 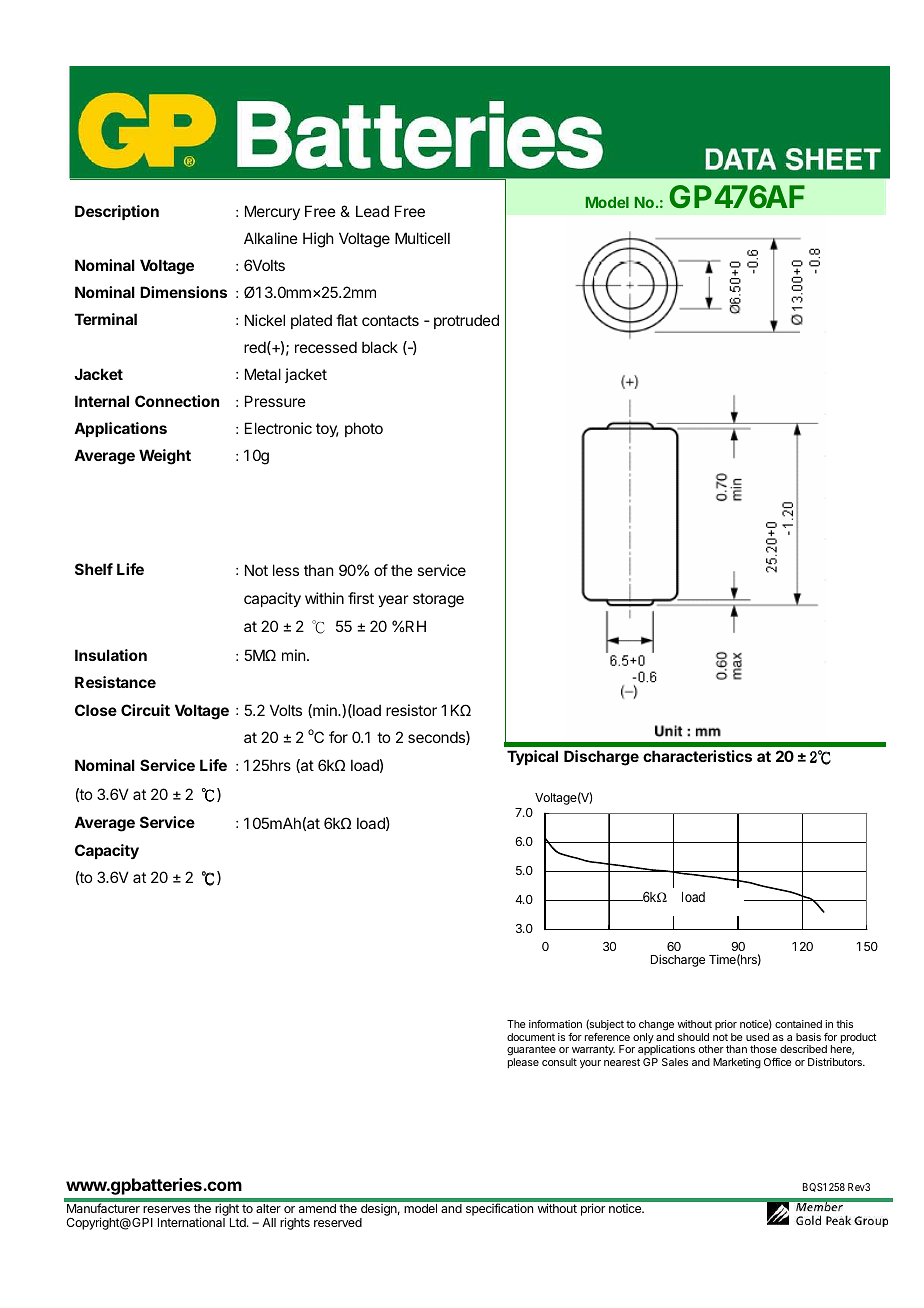 I want to click on black, so click(x=380, y=347).
